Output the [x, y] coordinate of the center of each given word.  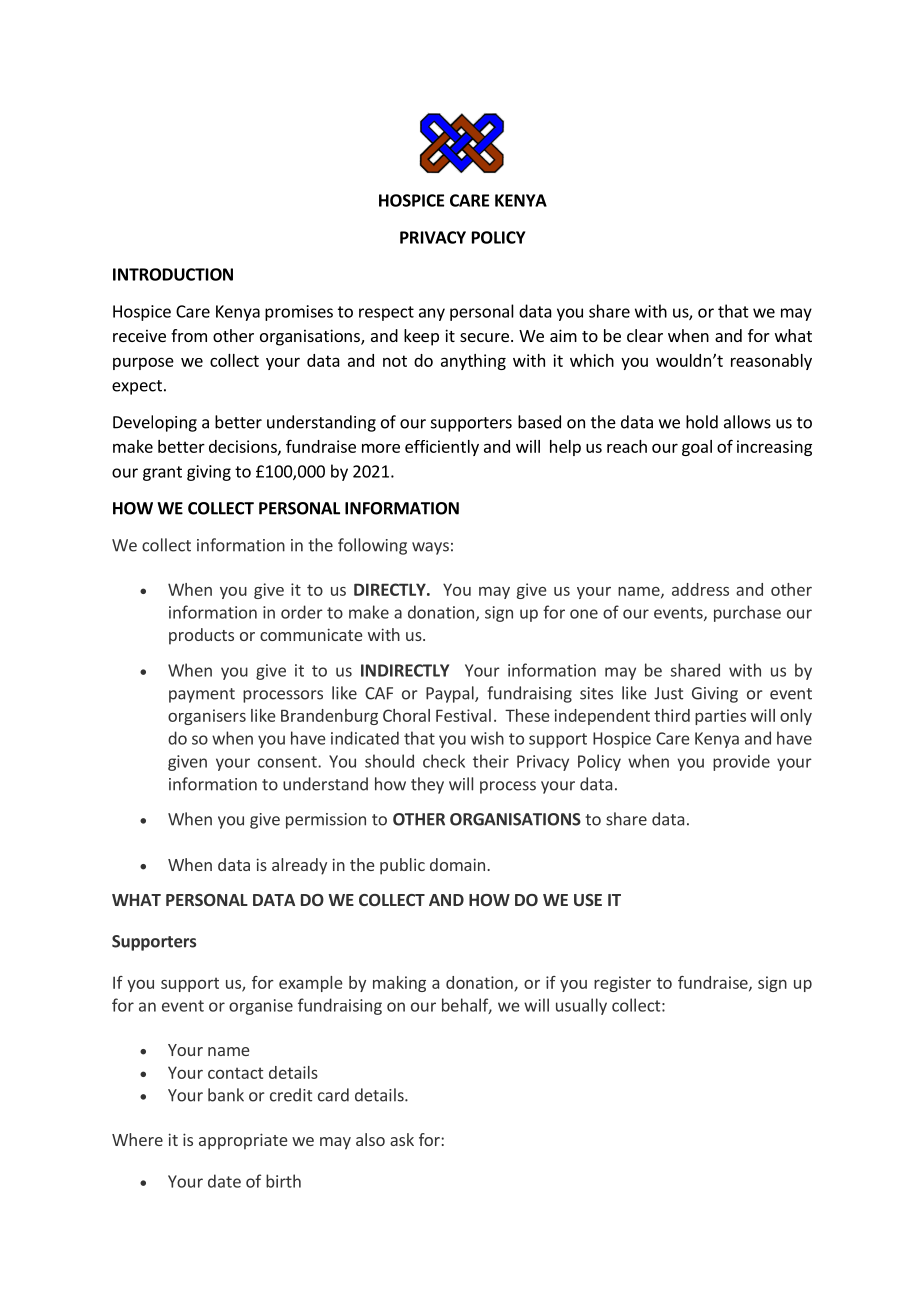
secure [484, 337]
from [189, 335]
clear [645, 335]
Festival [463, 715]
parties [720, 717]
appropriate [243, 1141]
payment [202, 695]
